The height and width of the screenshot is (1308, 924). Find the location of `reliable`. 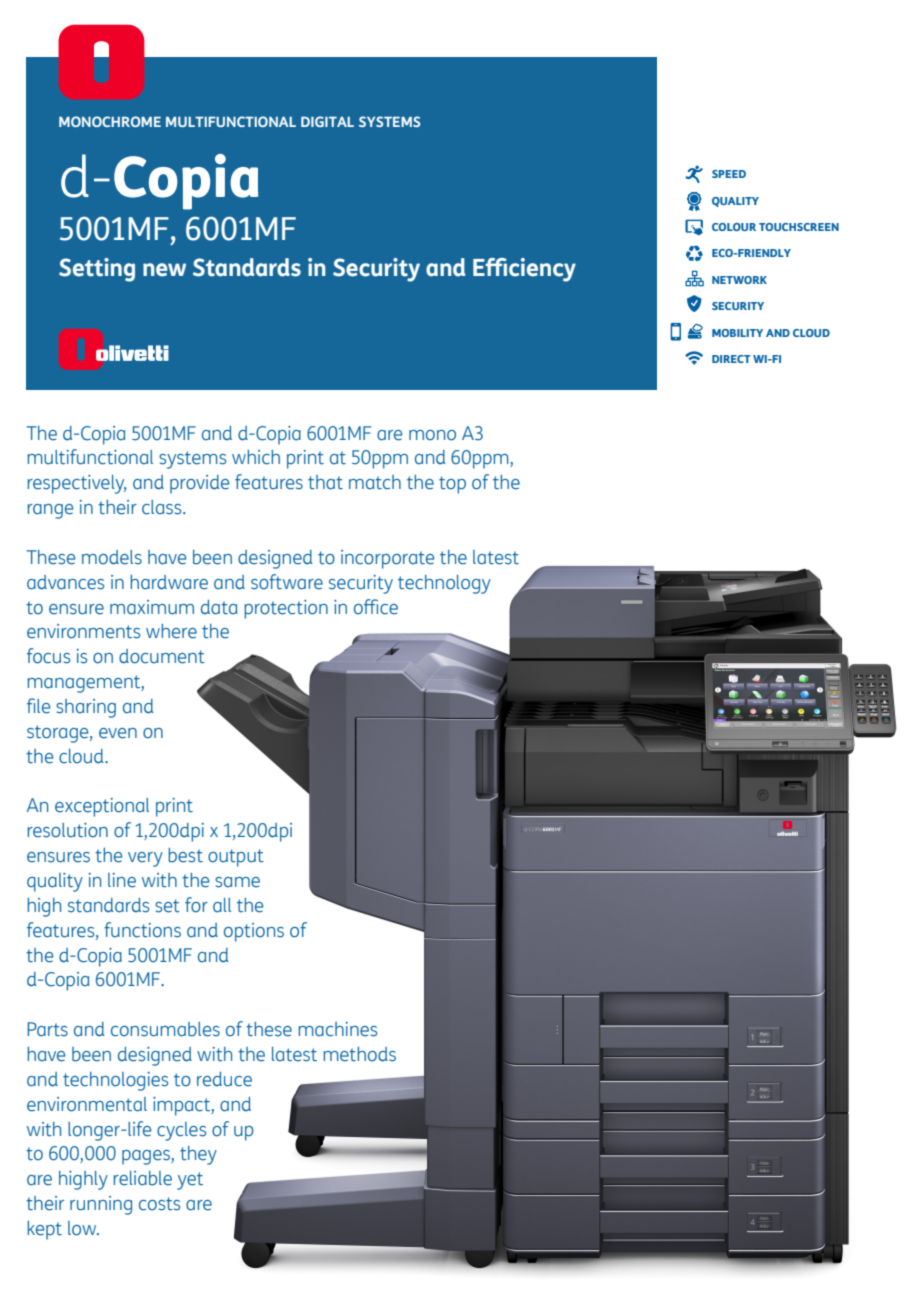

reliable is located at coordinates (142, 1178).
